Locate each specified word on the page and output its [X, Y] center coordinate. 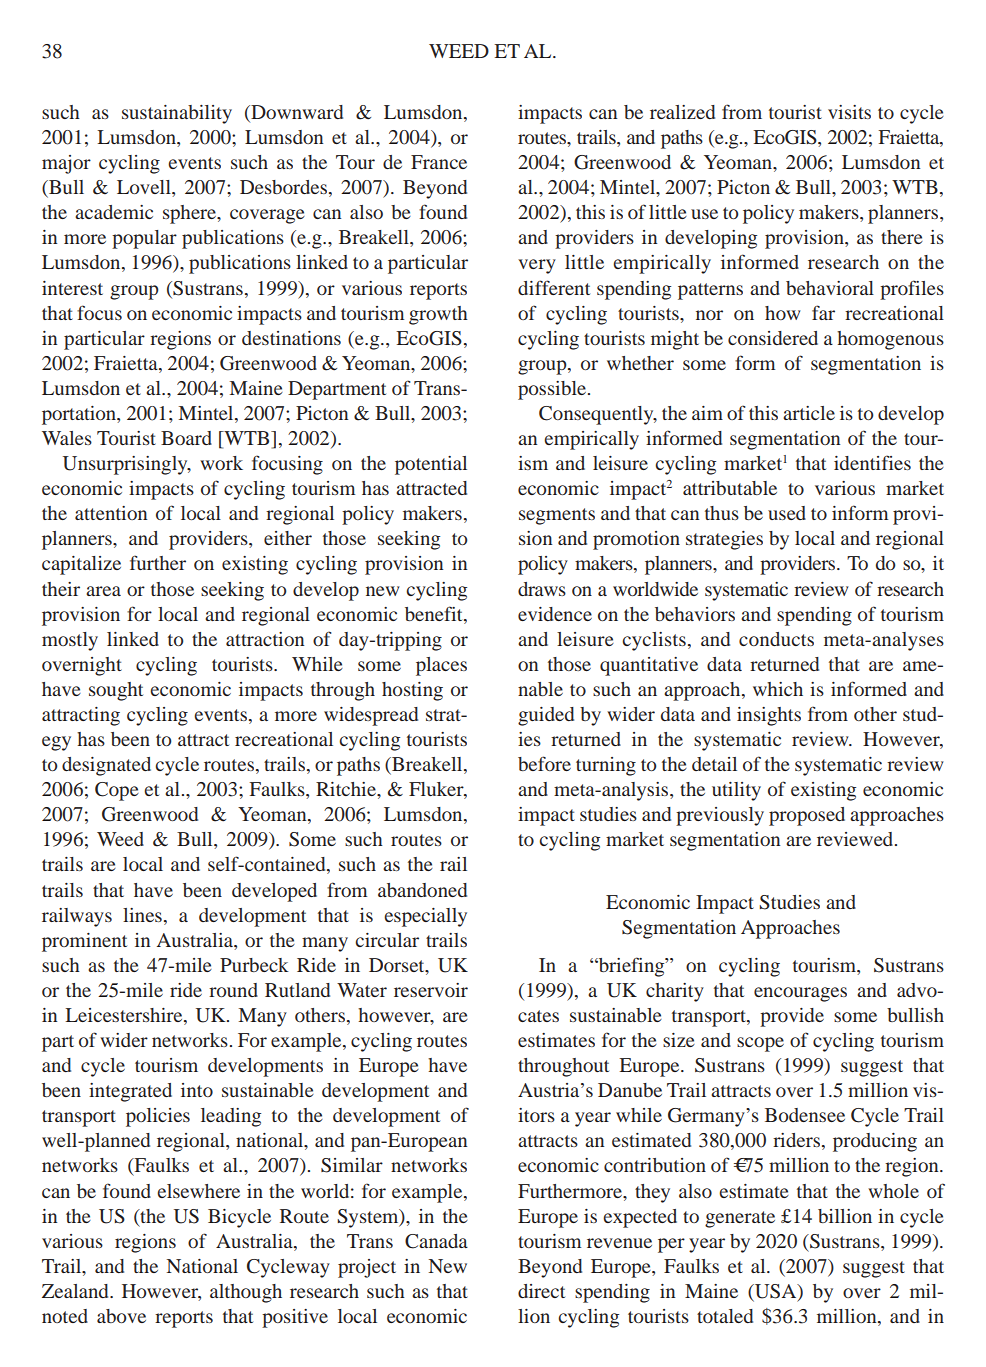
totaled [725, 1316]
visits [849, 112]
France [439, 162]
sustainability [177, 114]
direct [541, 1291]
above [121, 1316]
